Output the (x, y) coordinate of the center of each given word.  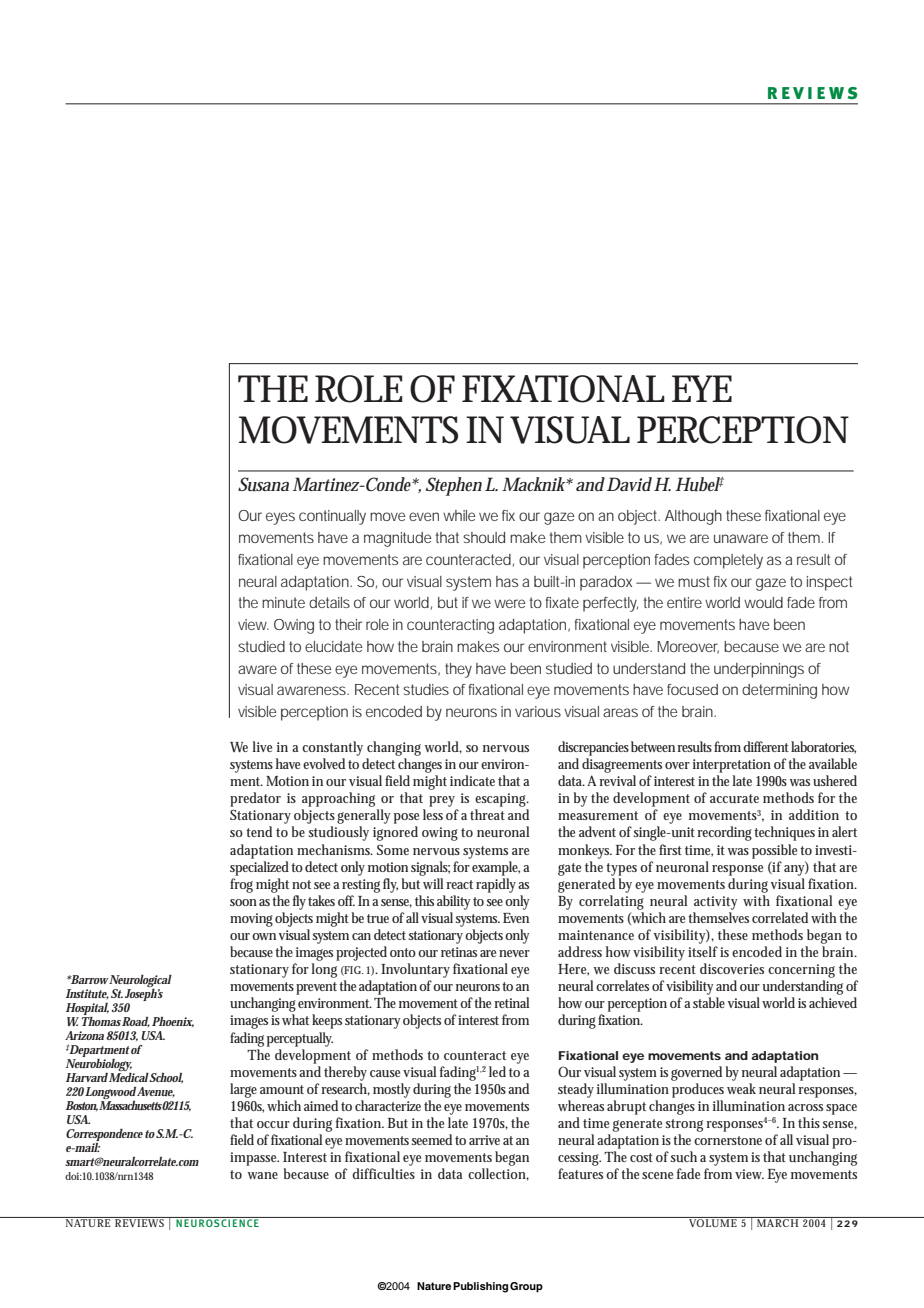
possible (774, 851)
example (496, 868)
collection (498, 1174)
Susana (263, 484)
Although (693, 517)
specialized (259, 868)
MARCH (778, 1222)
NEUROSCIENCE (217, 1222)
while (459, 515)
